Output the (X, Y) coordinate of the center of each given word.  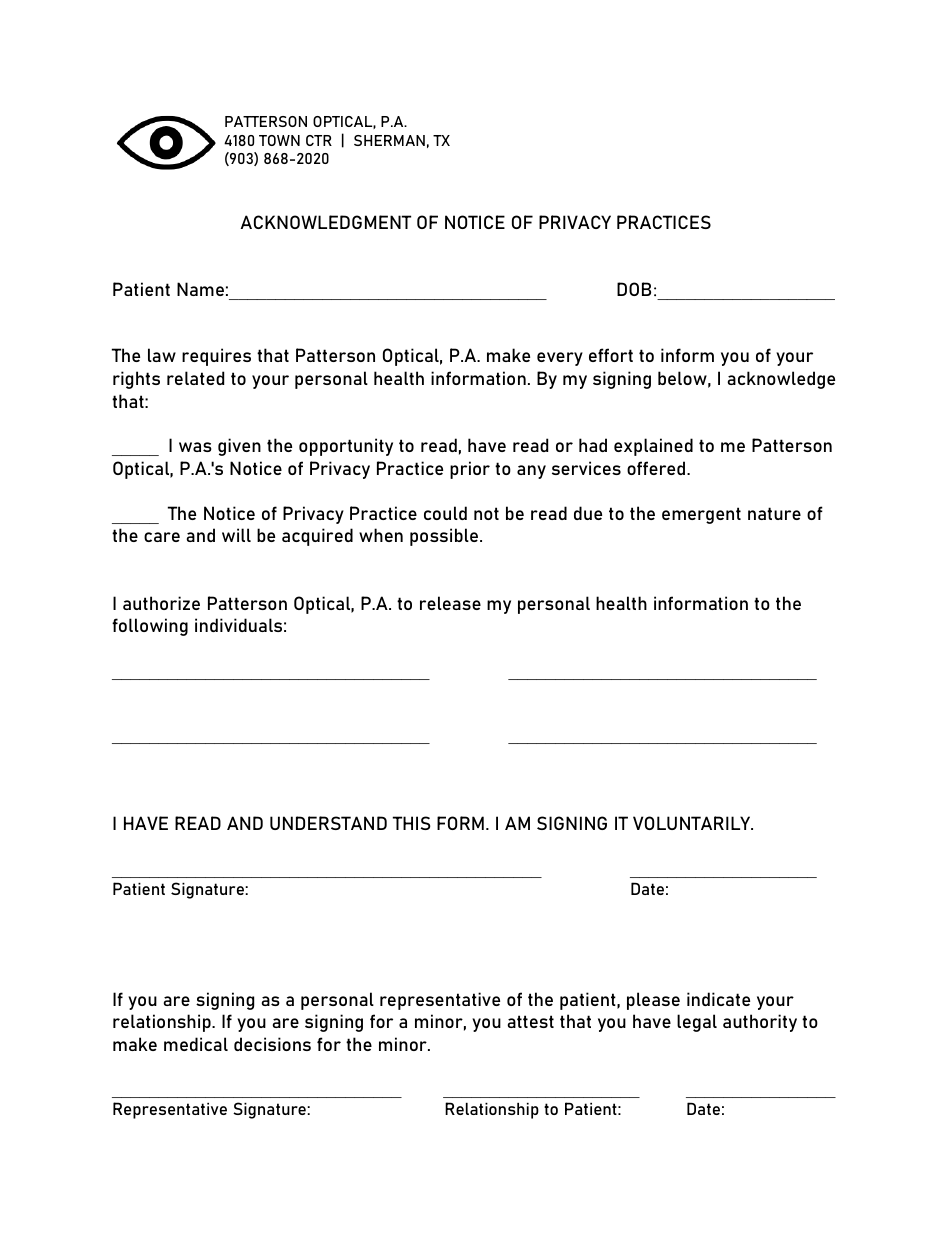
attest (530, 1021)
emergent (701, 515)
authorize (161, 603)
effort (611, 355)
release (450, 603)
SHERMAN (389, 140)
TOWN (279, 140)
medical (196, 1044)
